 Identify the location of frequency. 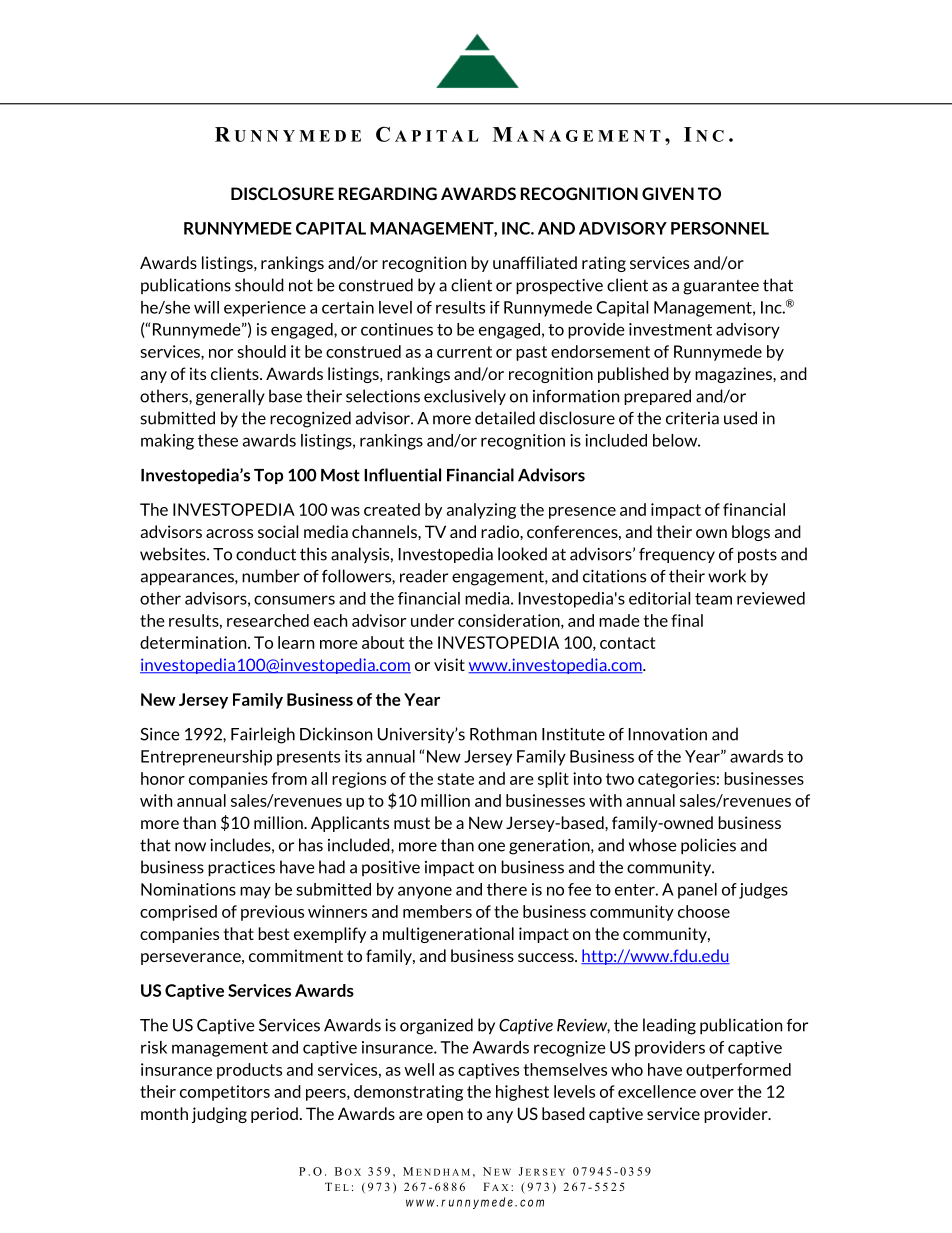
(677, 555).
